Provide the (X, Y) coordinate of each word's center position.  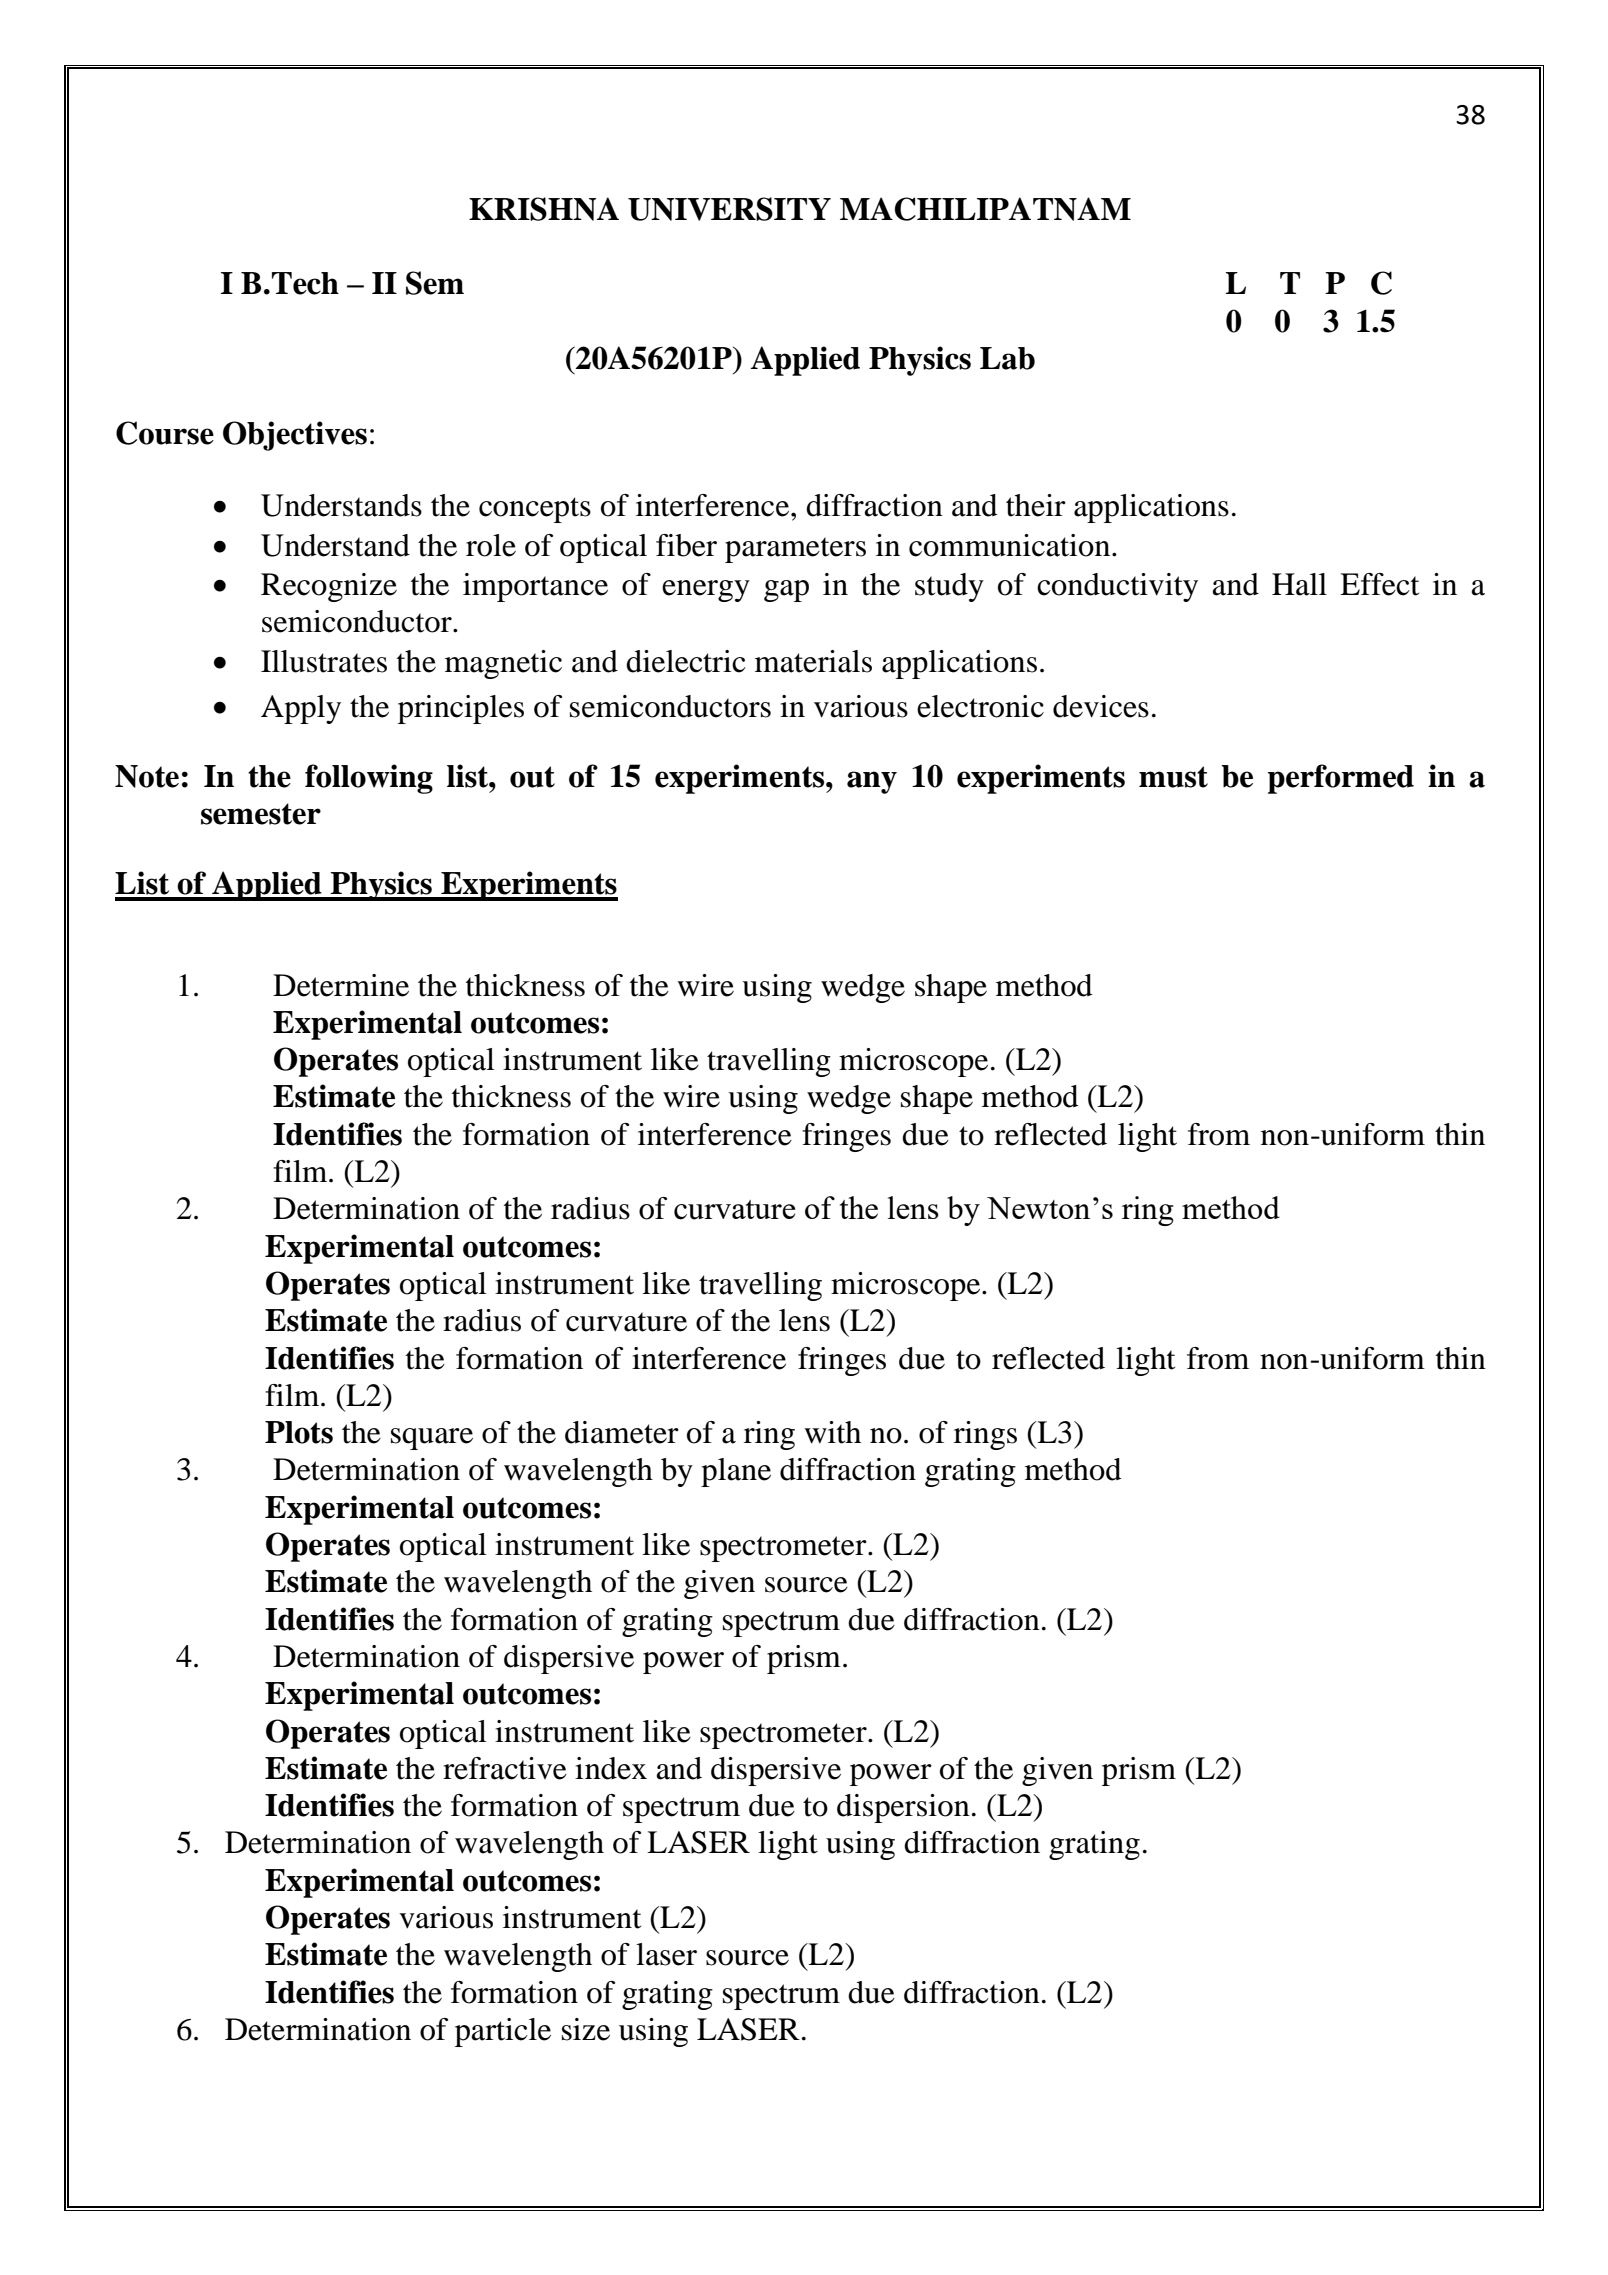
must (1173, 777)
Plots (299, 1432)
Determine (341, 985)
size (586, 2029)
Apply (301, 709)
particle (503, 2032)
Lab (1007, 358)
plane (736, 1472)
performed (1341, 779)
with (832, 1432)
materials (813, 661)
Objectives (295, 436)
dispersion (903, 1808)
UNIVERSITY (729, 209)
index (611, 1768)
